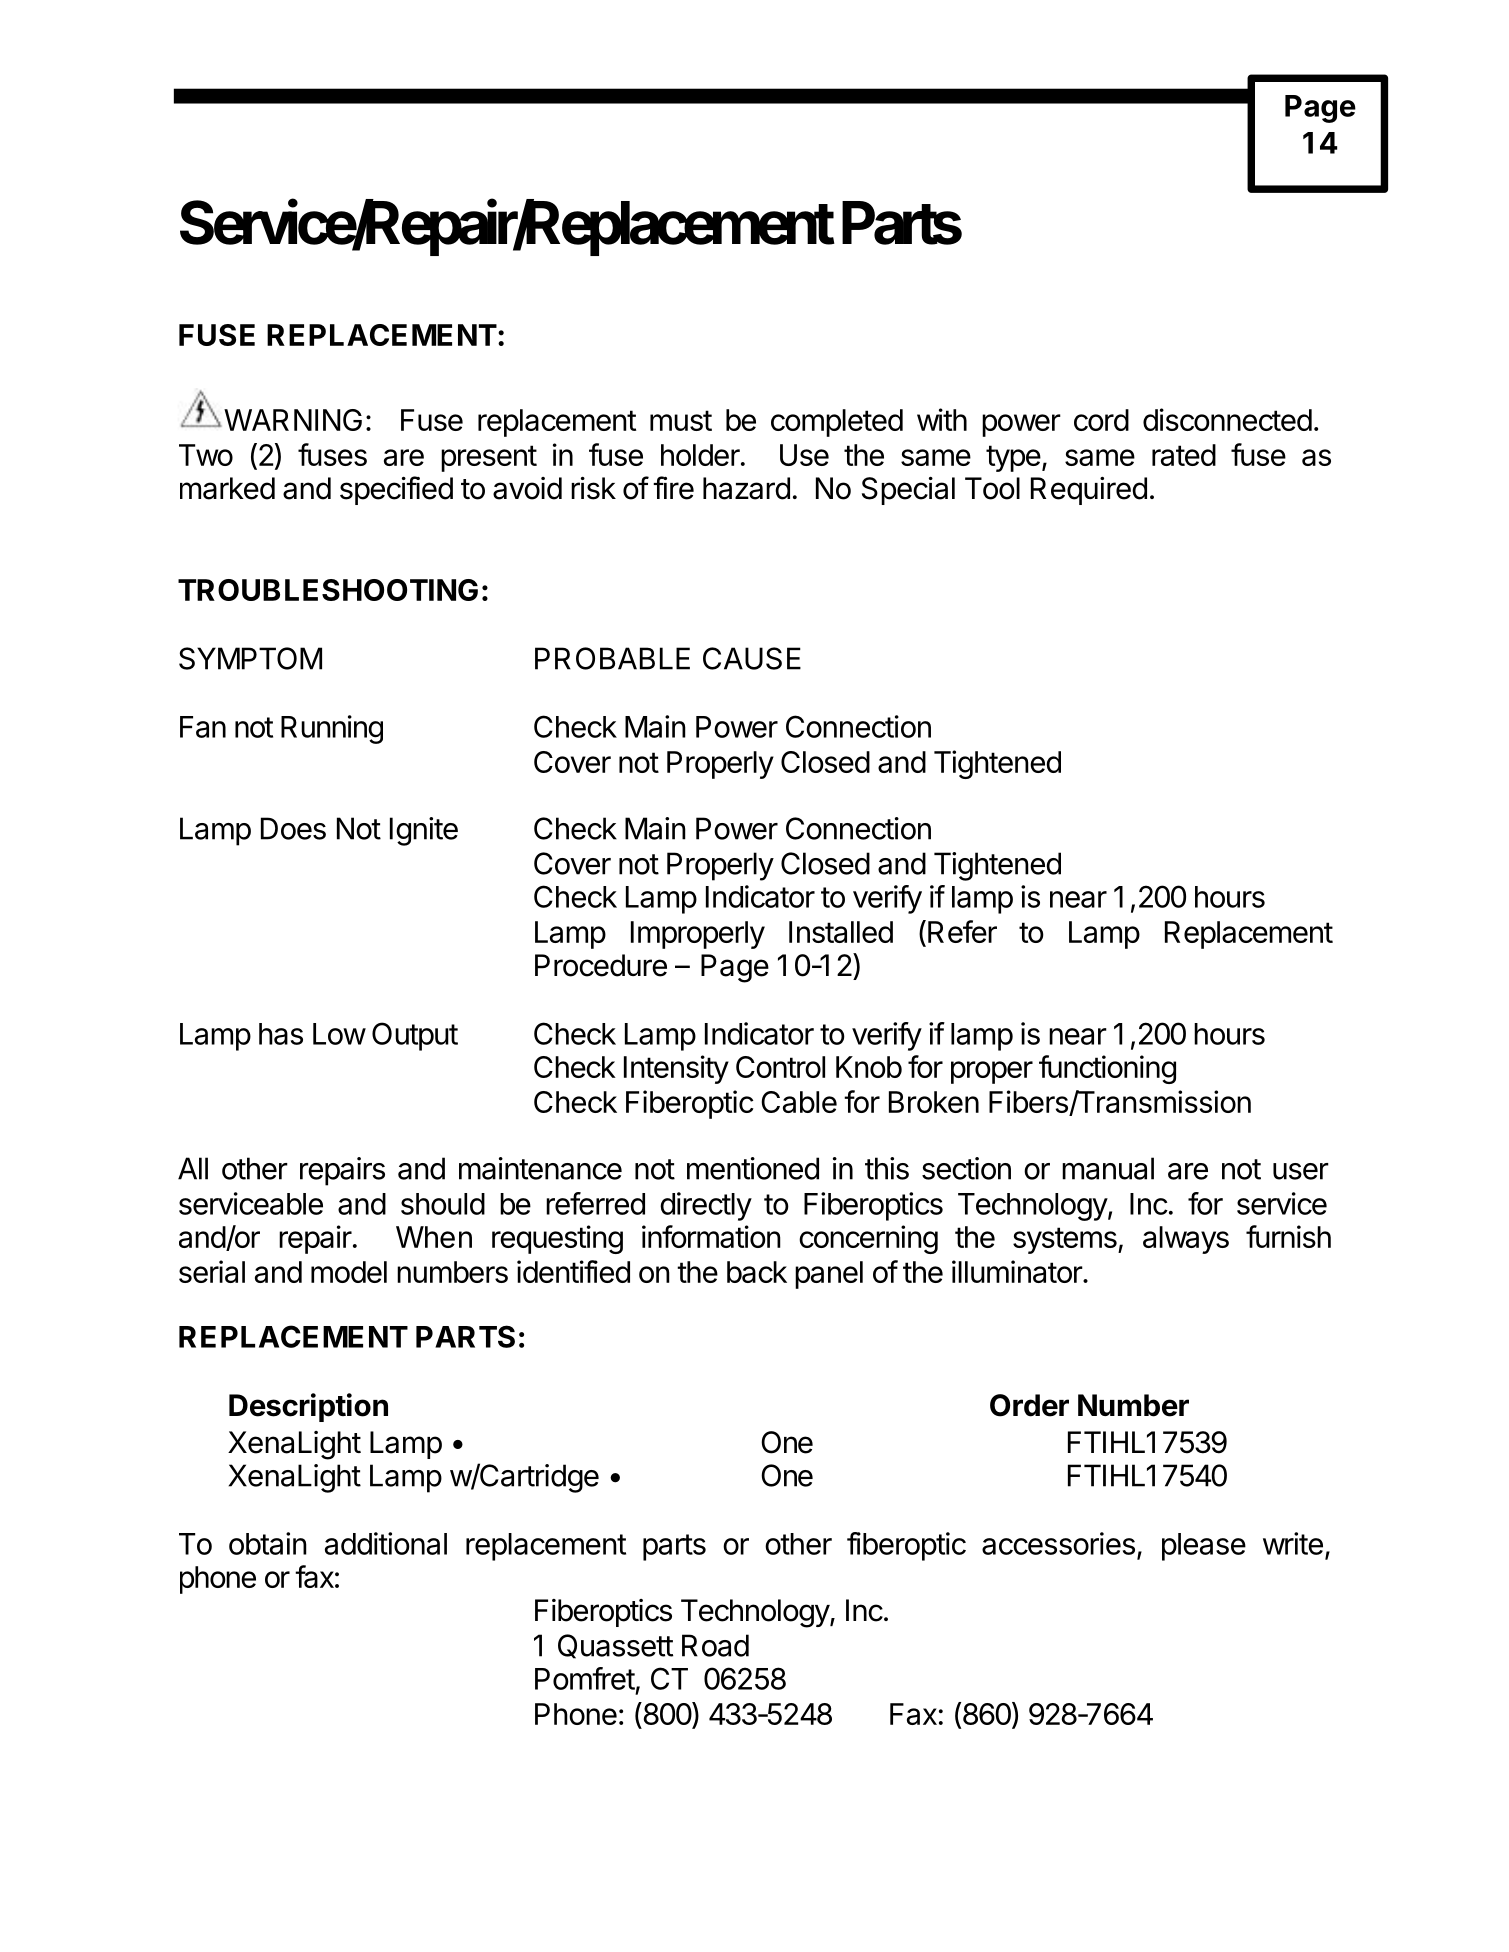 The image size is (1509, 1952). What do you see at coordinates (308, 1407) in the screenshot?
I see `Description` at bounding box center [308, 1407].
